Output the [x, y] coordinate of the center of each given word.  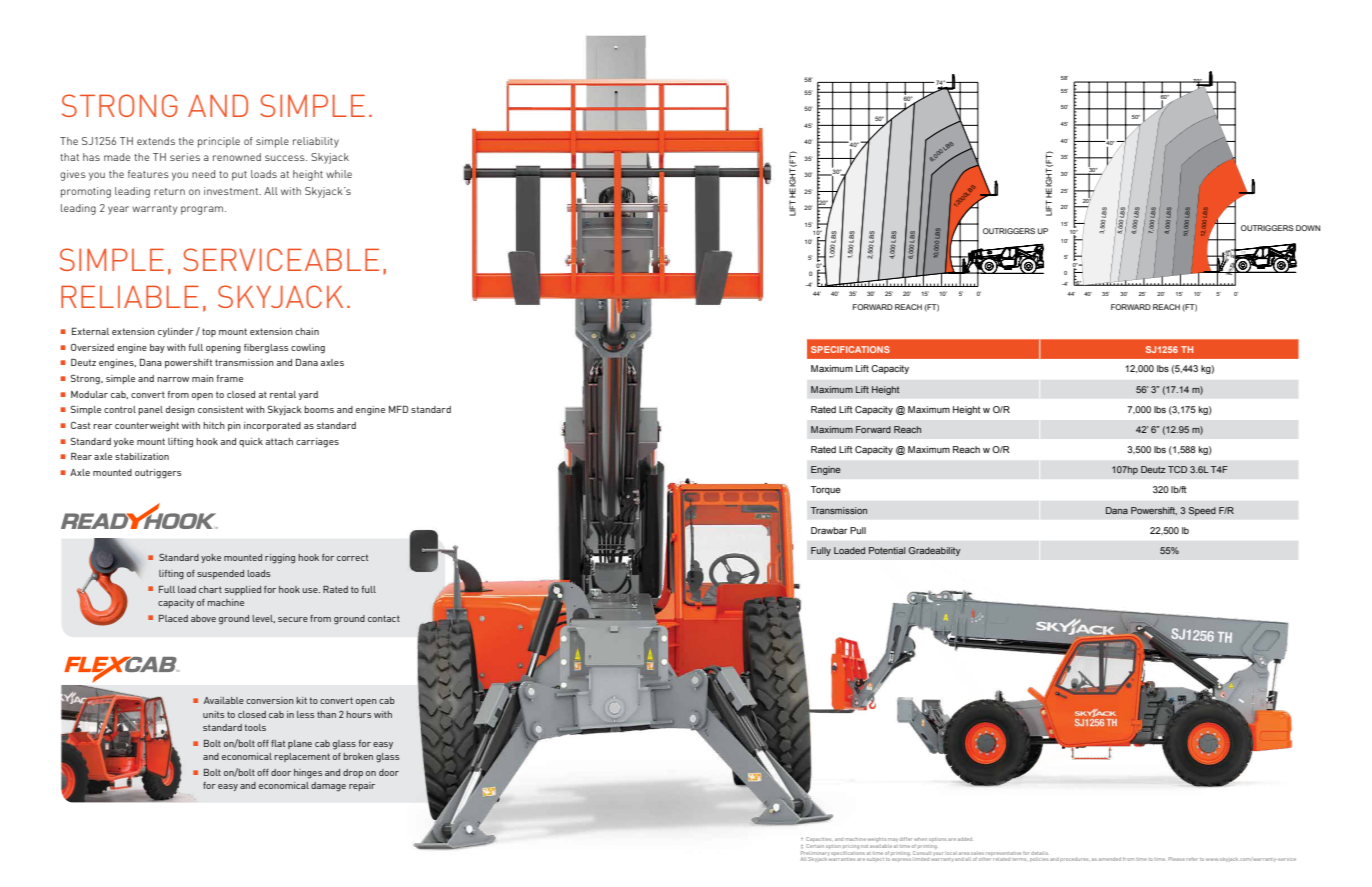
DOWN [1308, 228]
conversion [270, 700]
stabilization [142, 456]
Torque [826, 490]
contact [384, 618]
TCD [1177, 469]
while [339, 174]
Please [1176, 859]
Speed [1202, 511]
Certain [815, 846]
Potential [887, 550]
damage [328, 787]
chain [307, 331]
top [209, 332]
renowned [237, 157]
